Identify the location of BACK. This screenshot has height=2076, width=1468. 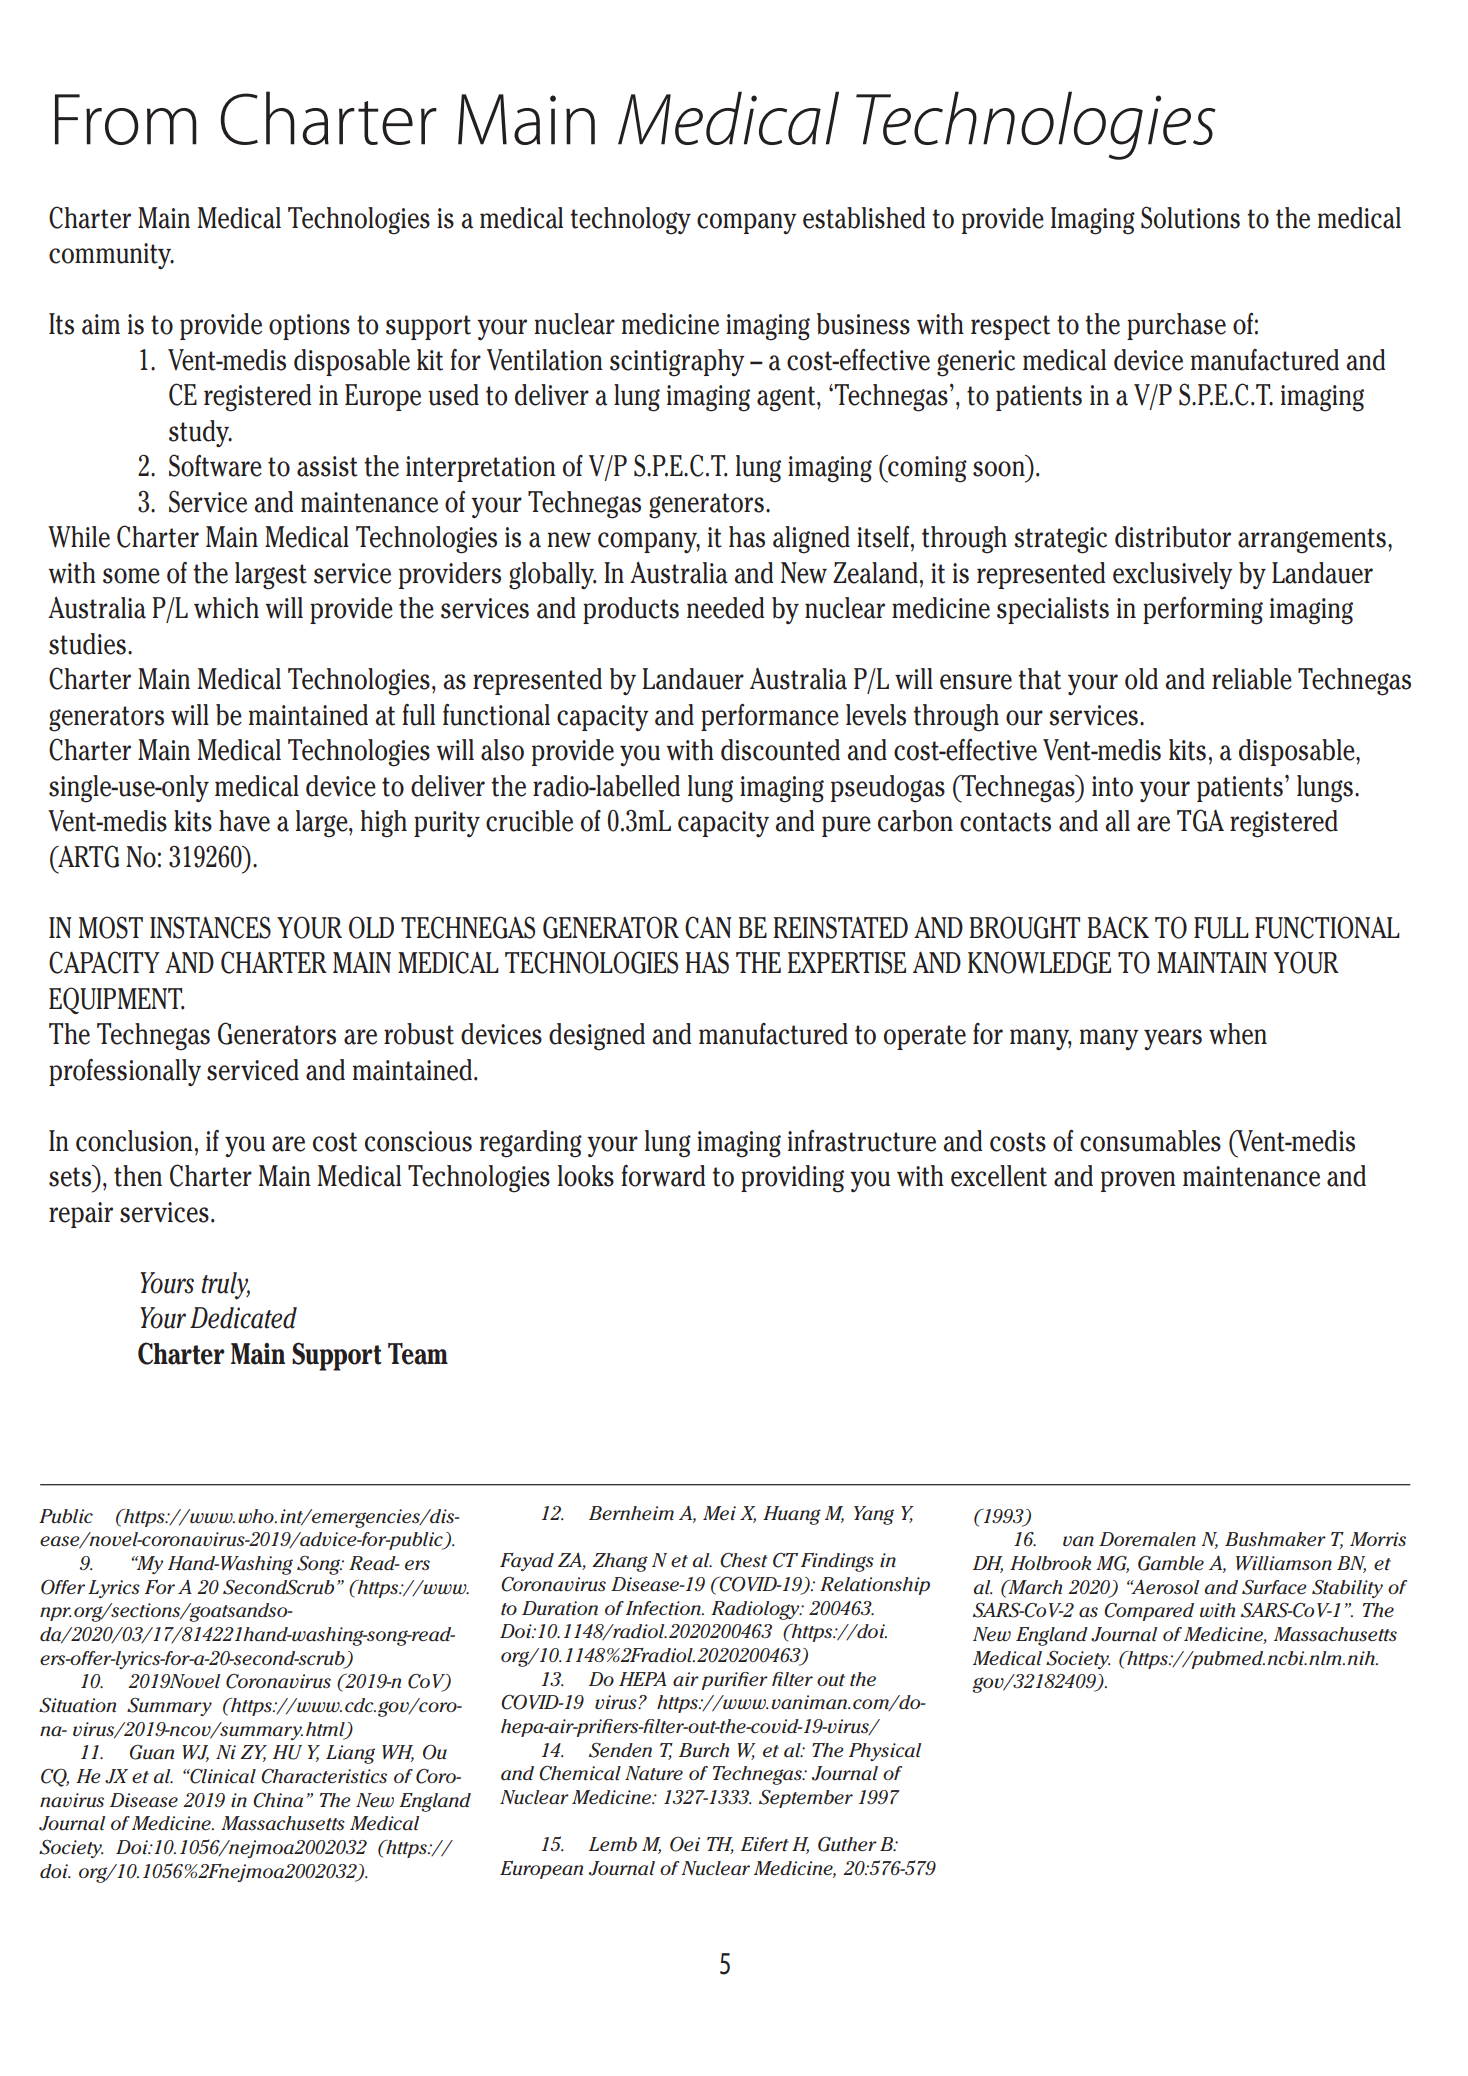
(1118, 927).
